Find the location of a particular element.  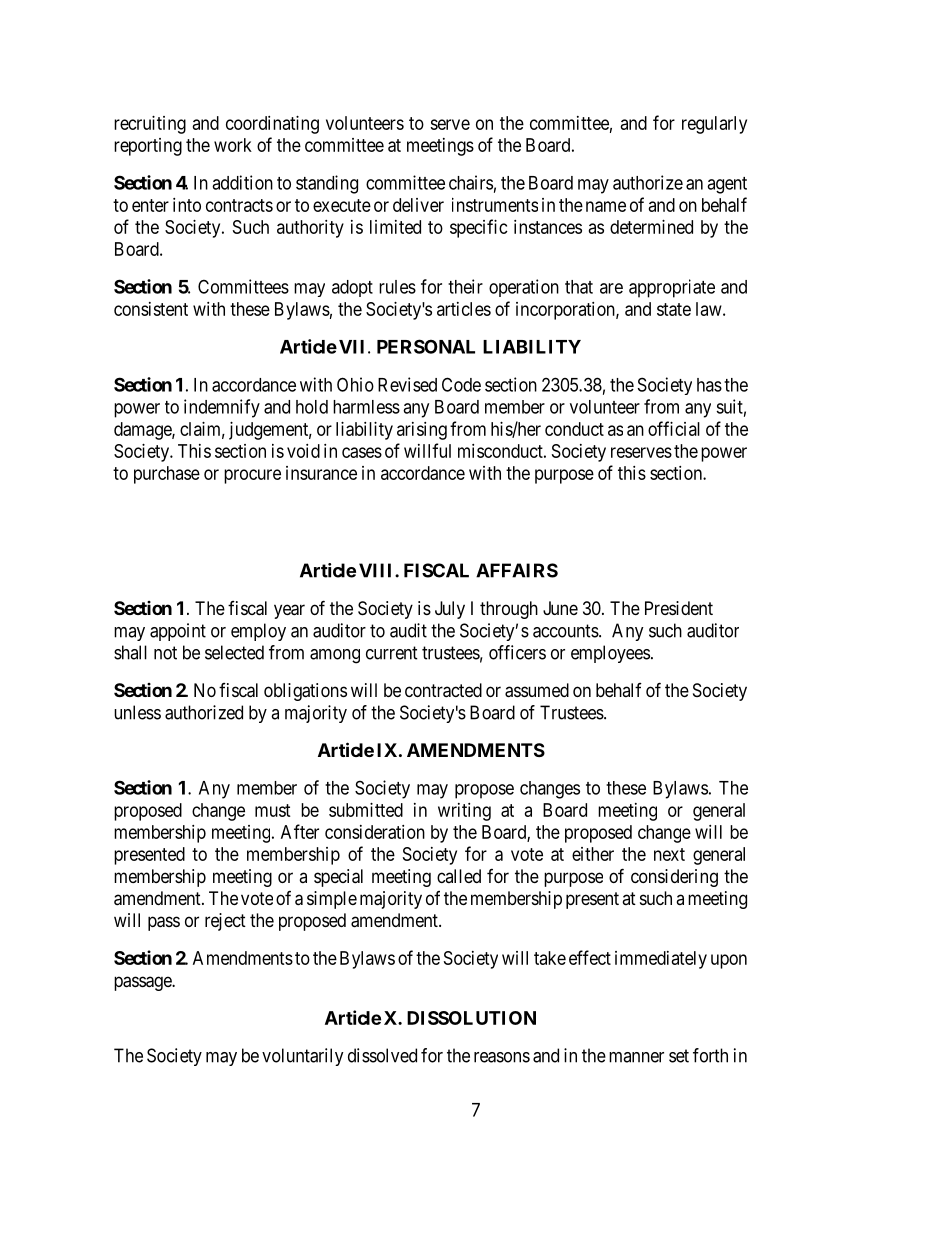

set is located at coordinates (679, 1056).
